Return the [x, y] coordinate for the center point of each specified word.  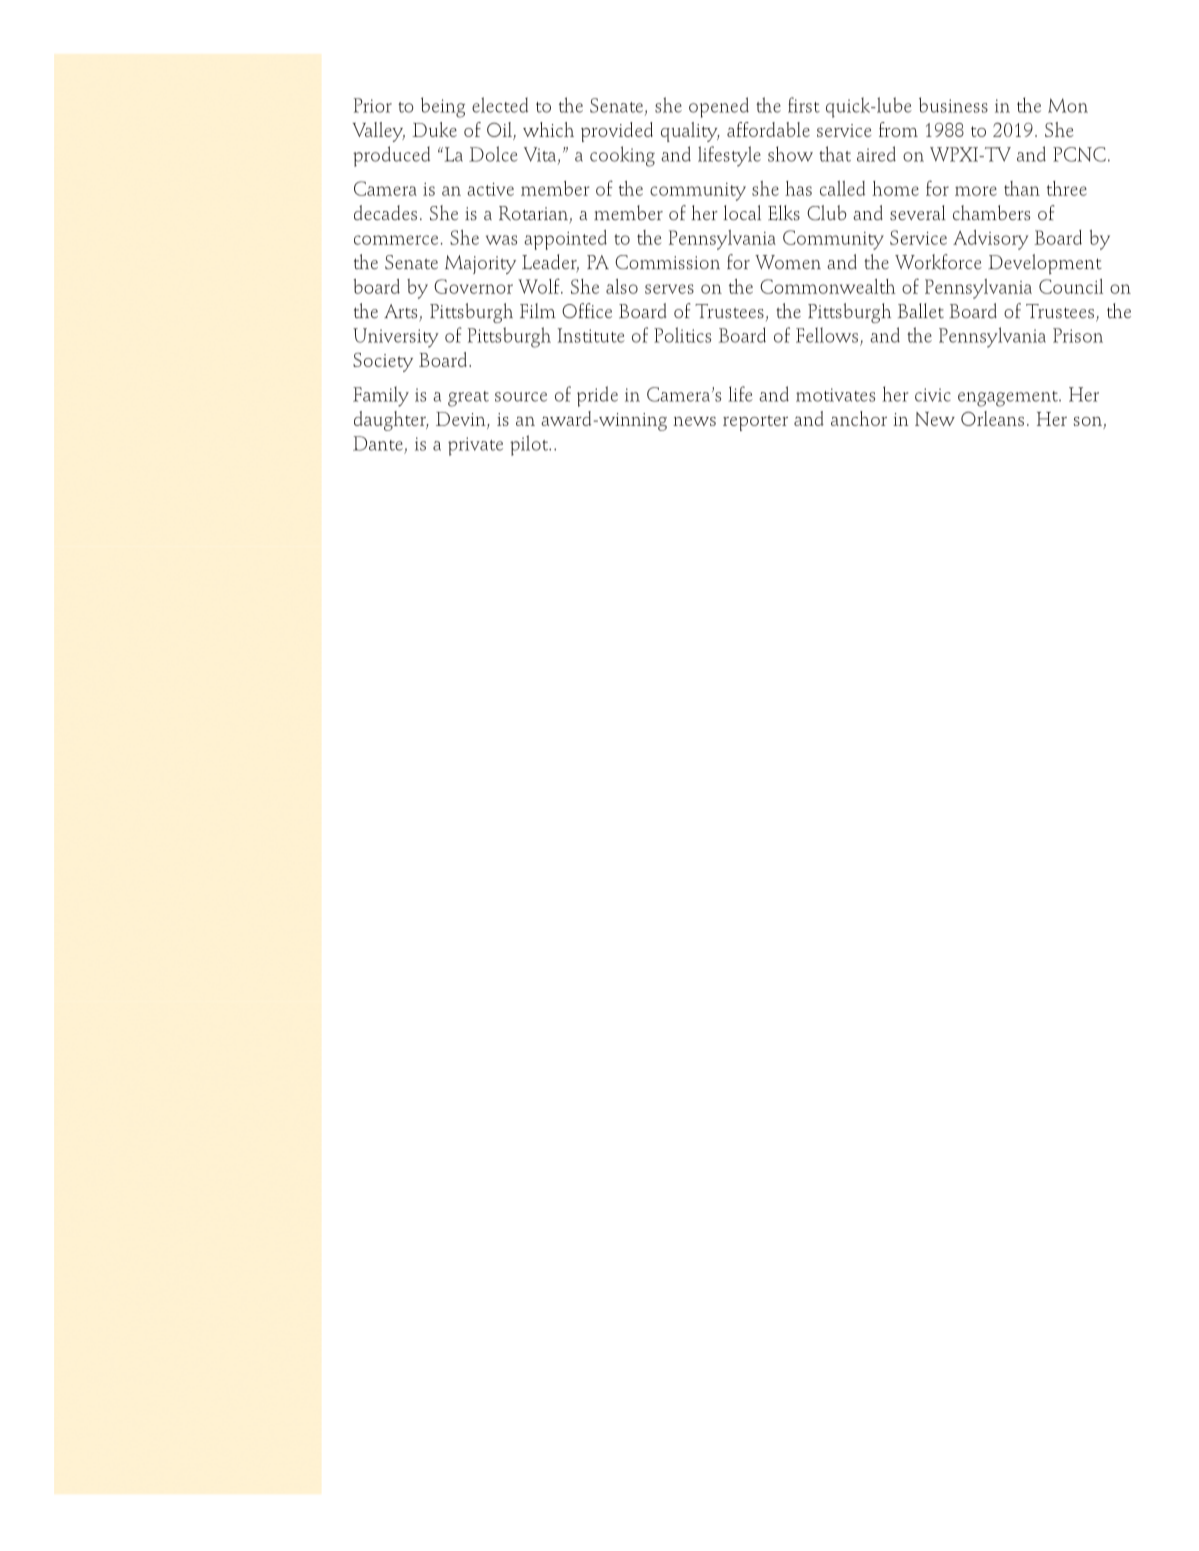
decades [385, 213]
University [396, 338]
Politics [682, 335]
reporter [755, 423]
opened [719, 107]
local [742, 212]
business [953, 105]
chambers [991, 212]
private [475, 446]
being [443, 107]
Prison [1078, 335]
